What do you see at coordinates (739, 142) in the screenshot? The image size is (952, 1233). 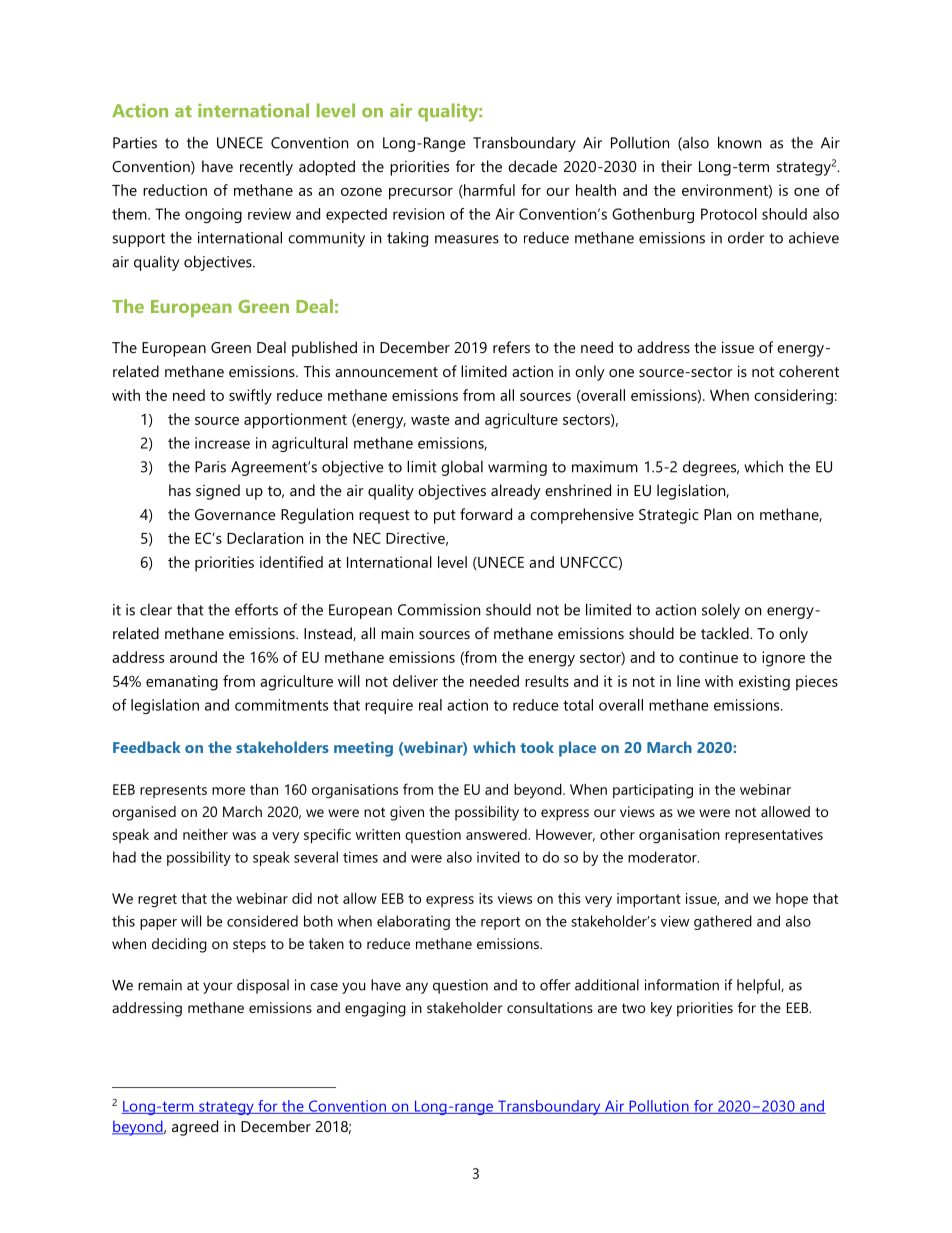 I see `known` at bounding box center [739, 142].
